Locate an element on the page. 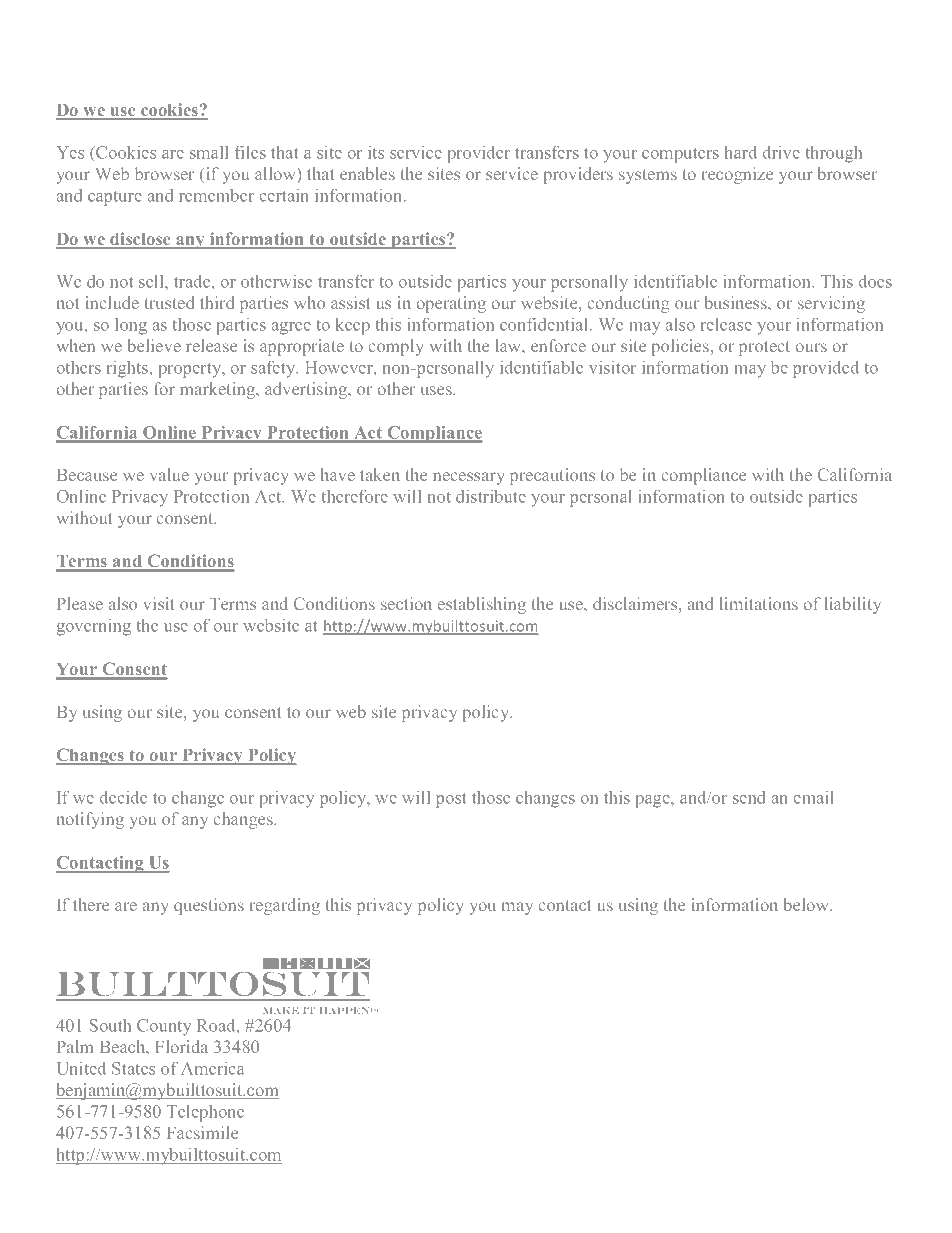 The image size is (952, 1233). establishing is located at coordinates (482, 605).
